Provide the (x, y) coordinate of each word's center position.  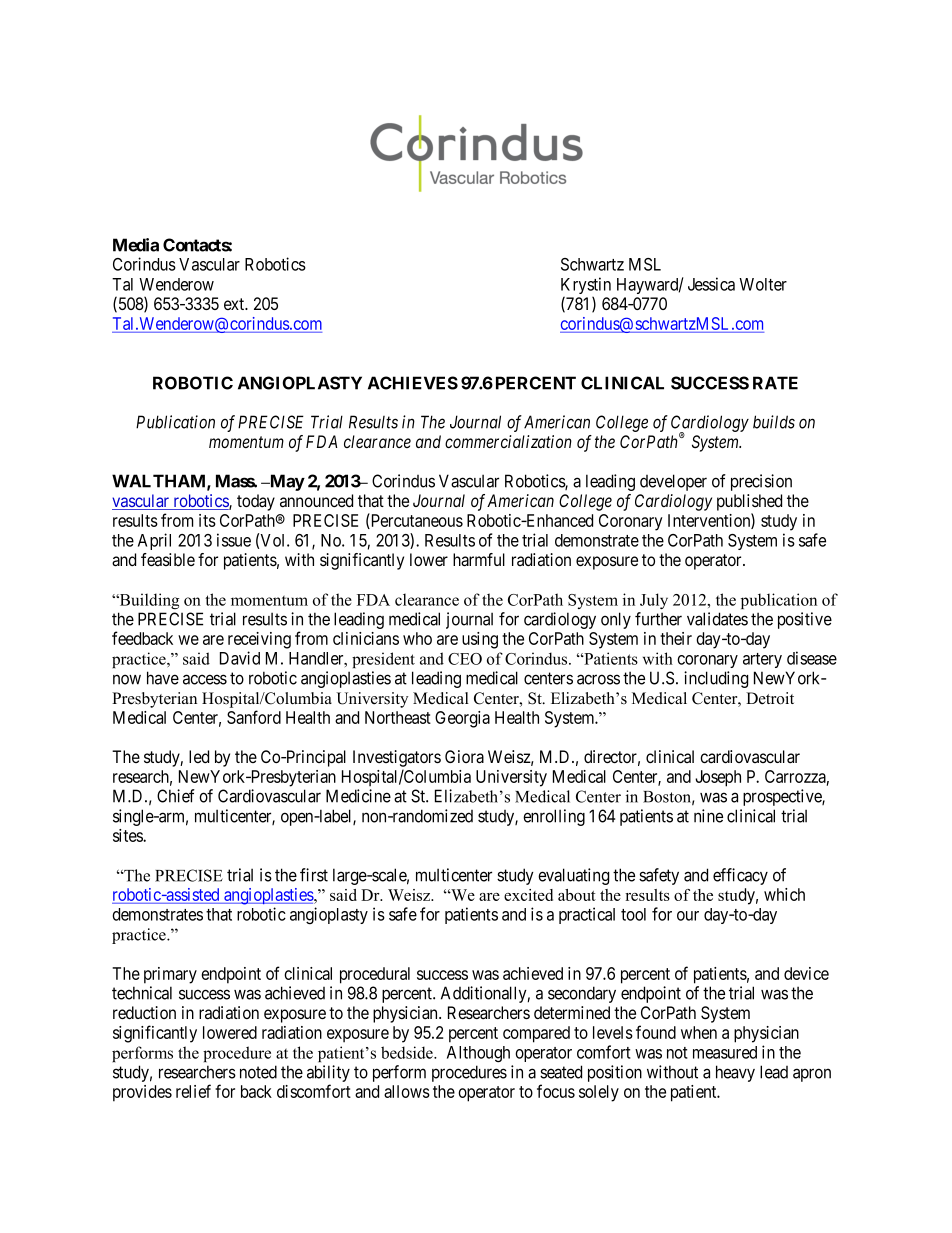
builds (774, 422)
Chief (176, 796)
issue (234, 540)
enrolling (554, 817)
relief (193, 1091)
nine (708, 816)
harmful (479, 560)
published (749, 502)
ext (235, 304)
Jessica (711, 284)
